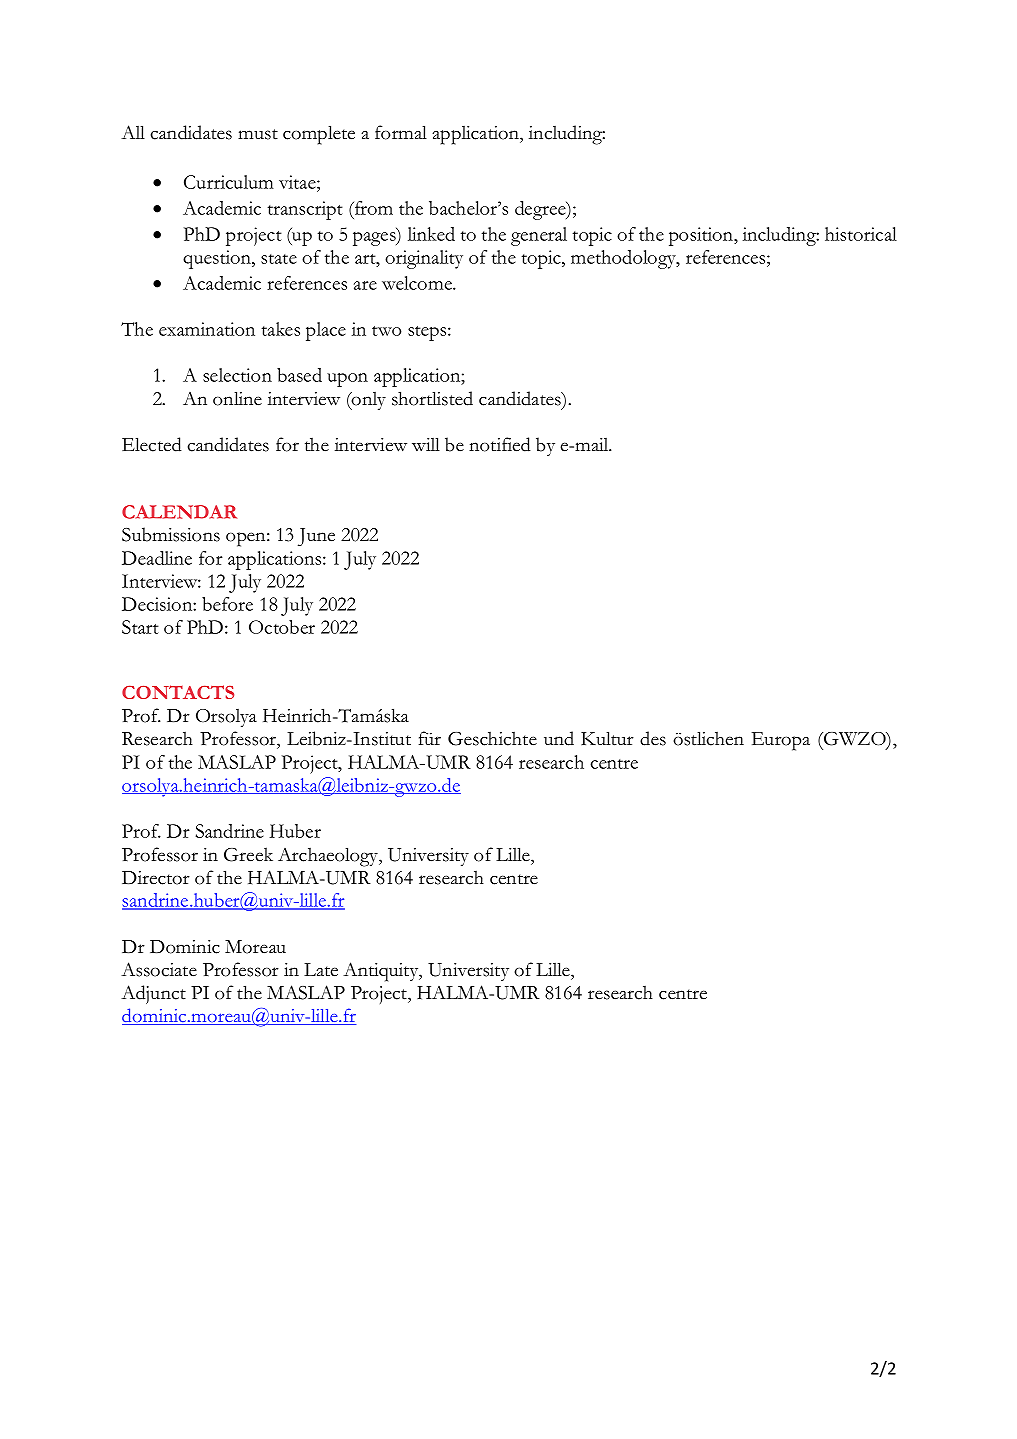  I want to click on Deadline, so click(157, 558).
